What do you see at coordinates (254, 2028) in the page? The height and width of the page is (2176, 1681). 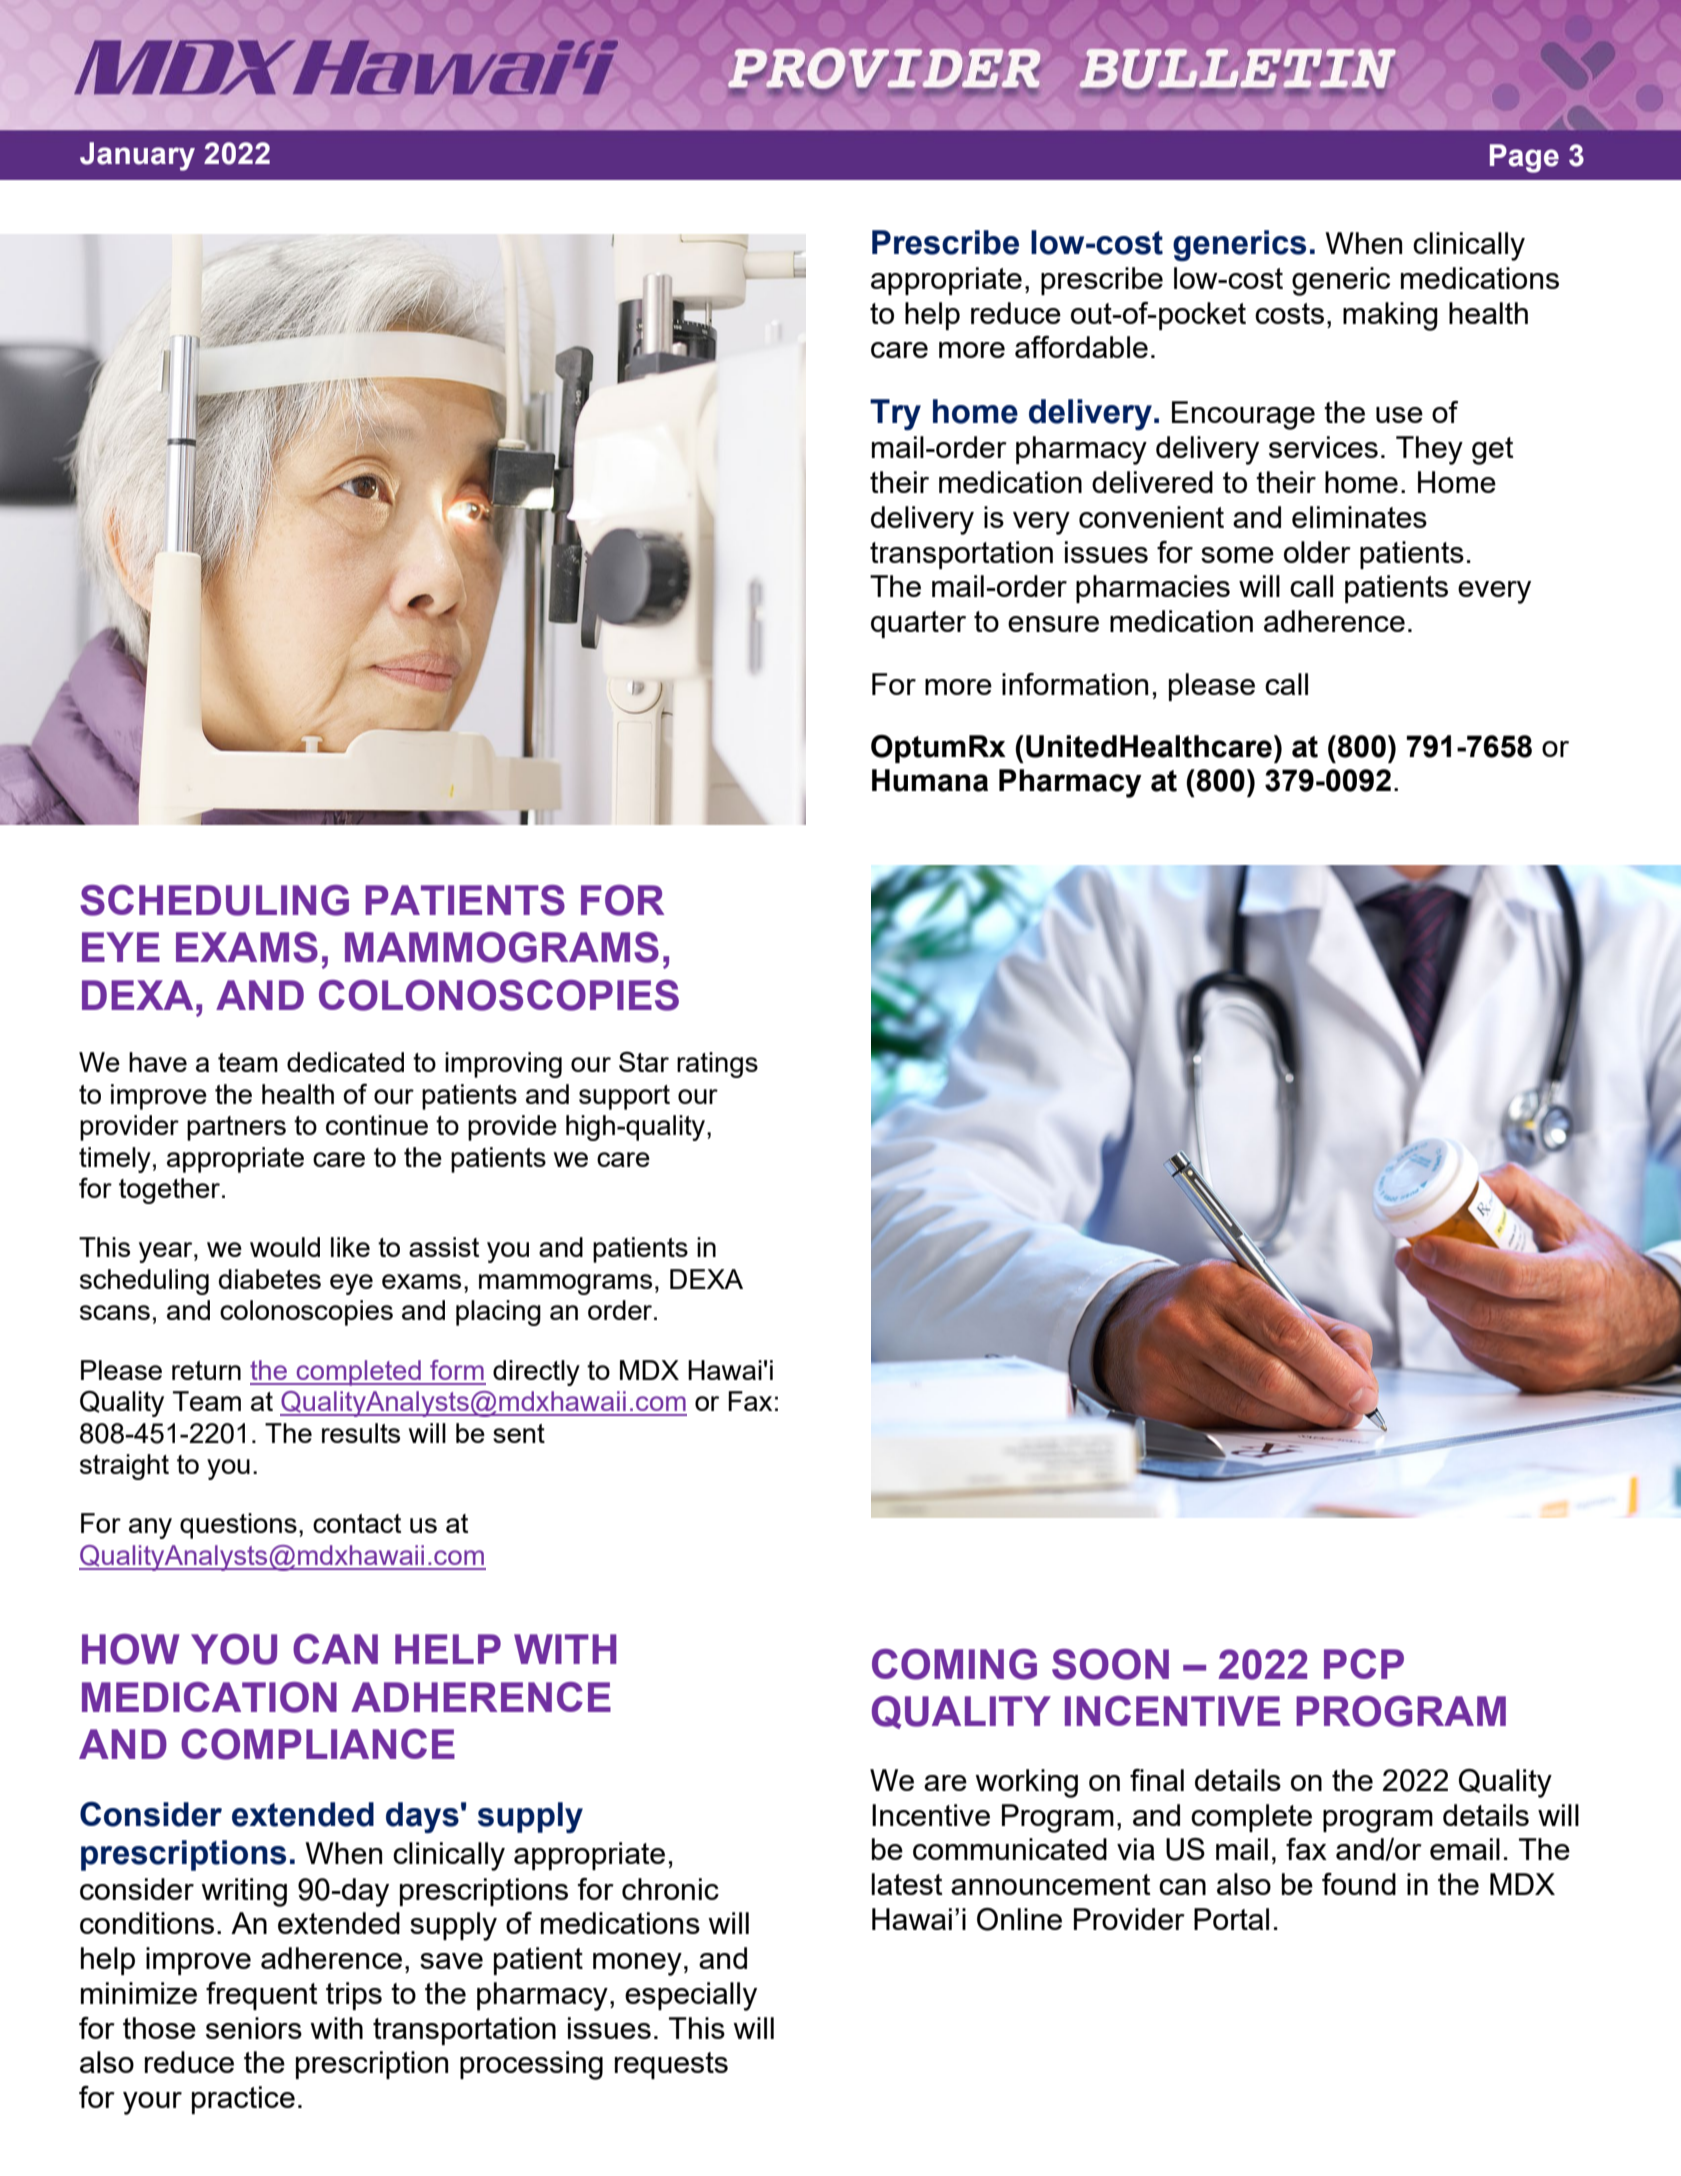 I see `seniors` at bounding box center [254, 2028].
